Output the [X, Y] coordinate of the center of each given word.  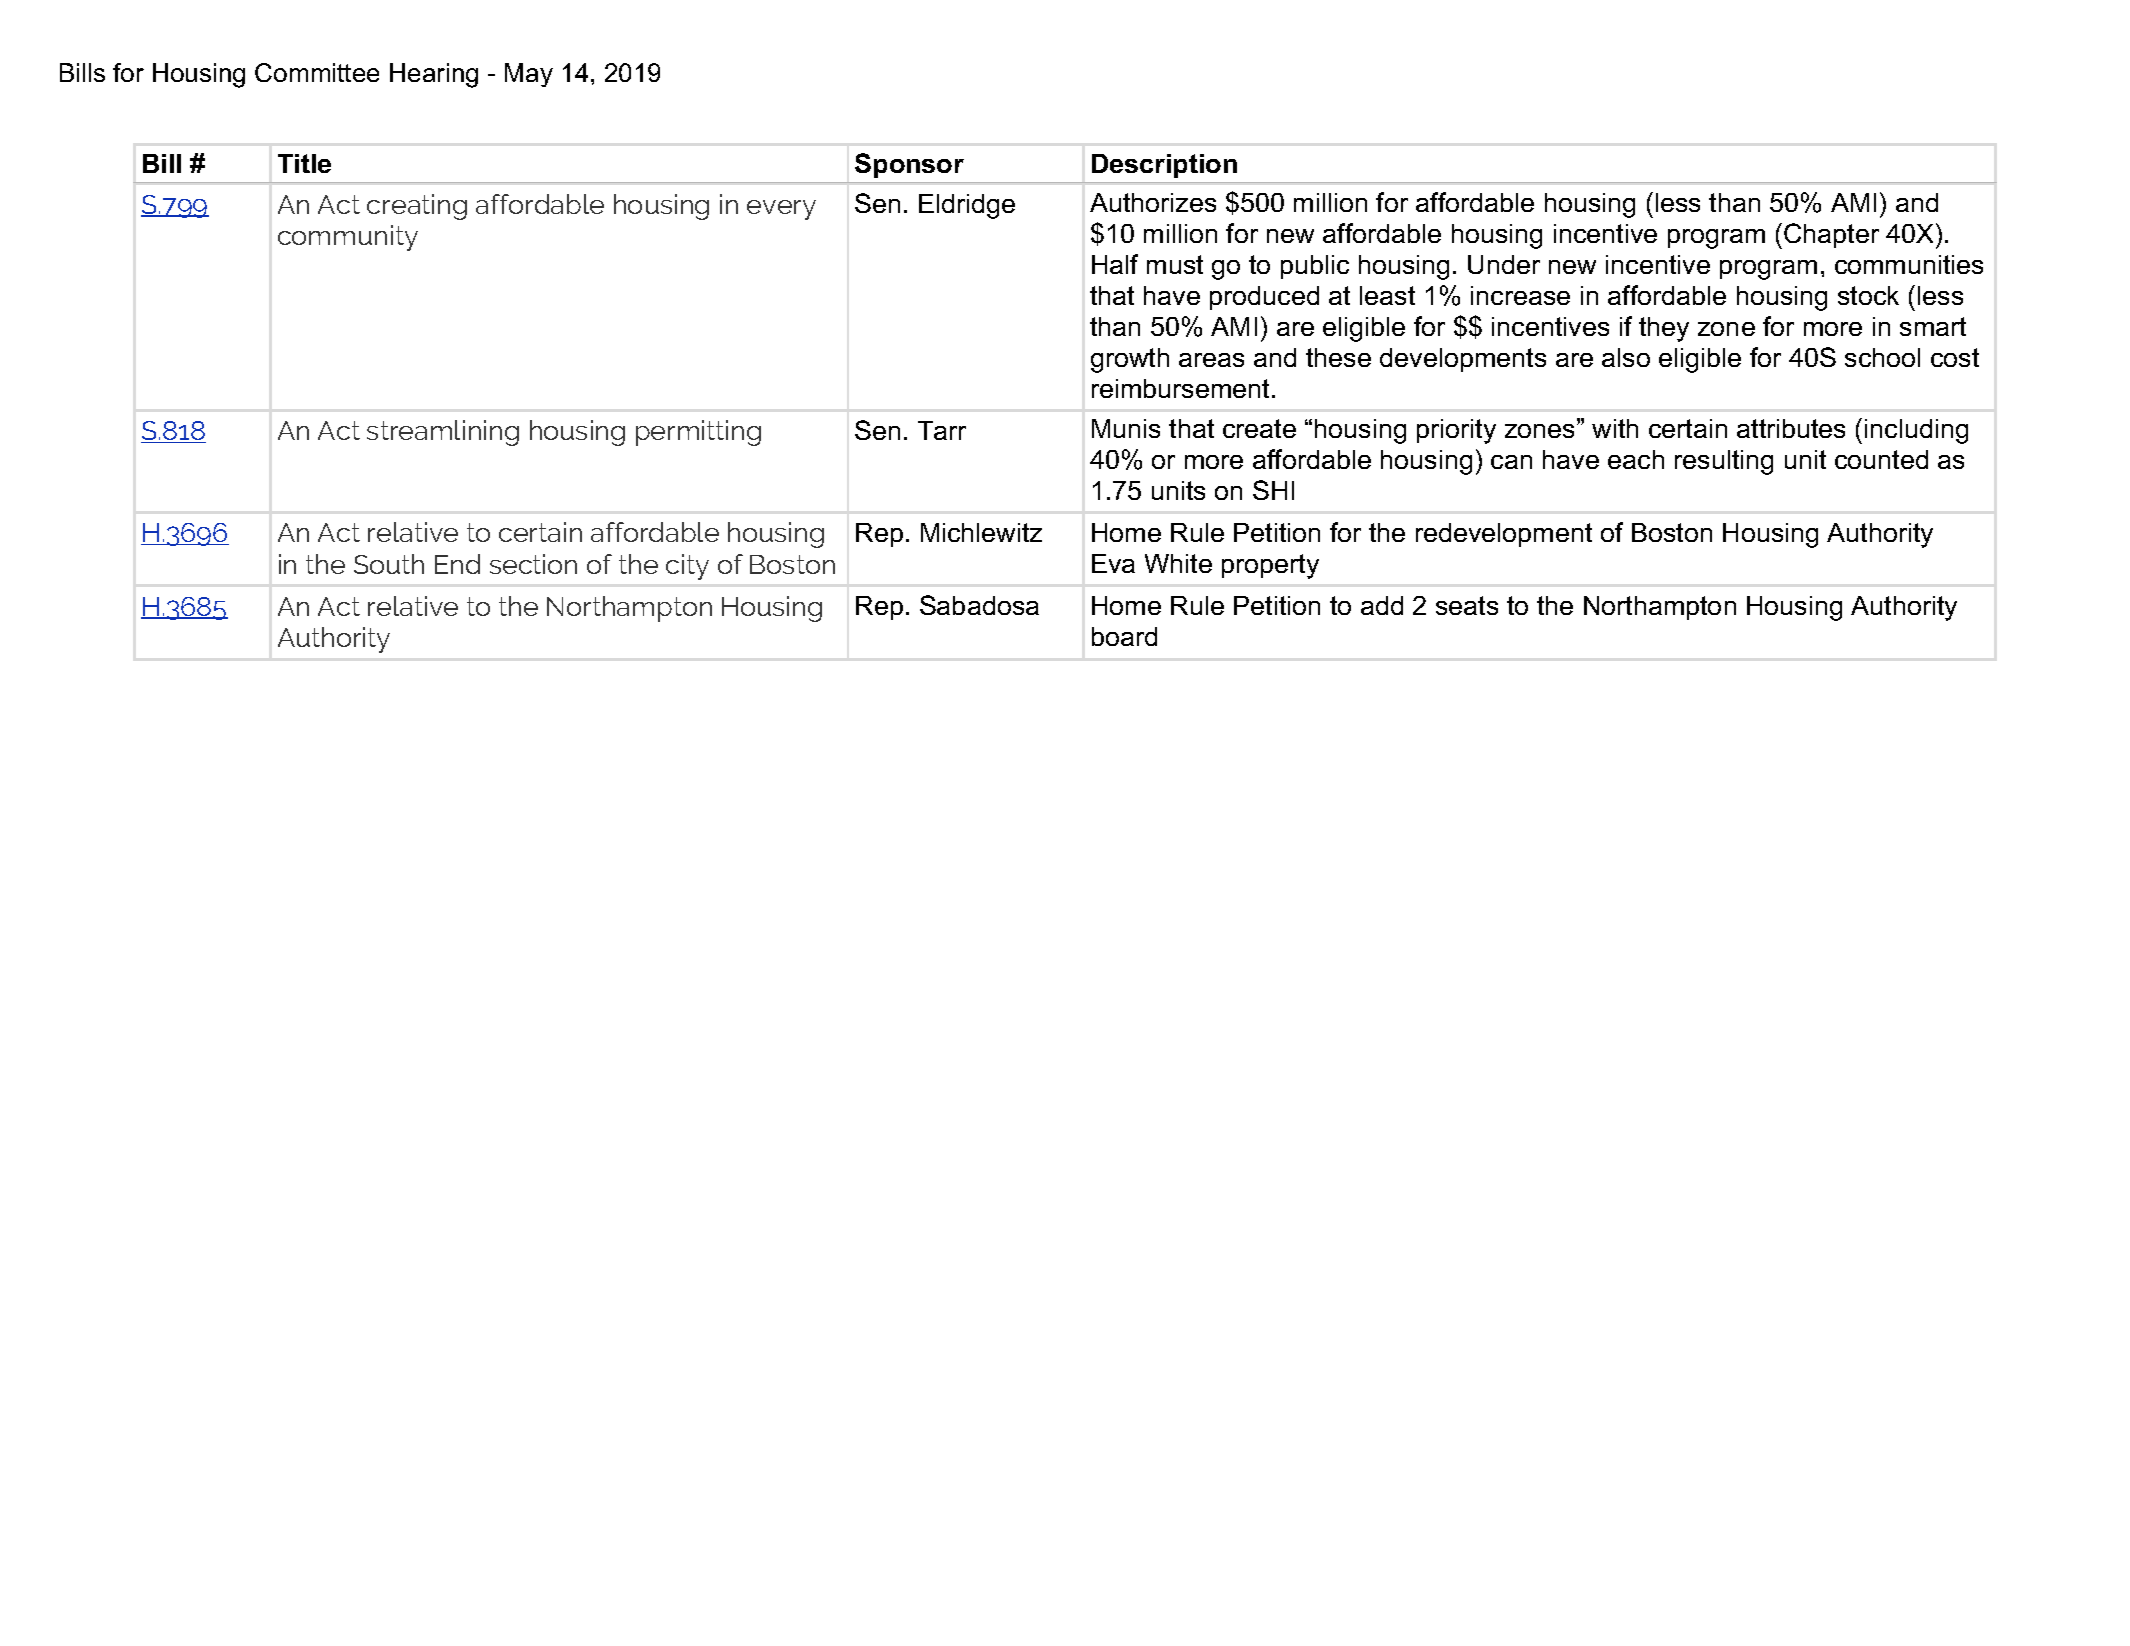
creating [417, 207]
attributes [1791, 428]
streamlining [443, 433]
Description [1164, 166]
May [529, 75]
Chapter [1831, 235]
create [1259, 428]
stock [1868, 295]
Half [1115, 264]
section [533, 564]
